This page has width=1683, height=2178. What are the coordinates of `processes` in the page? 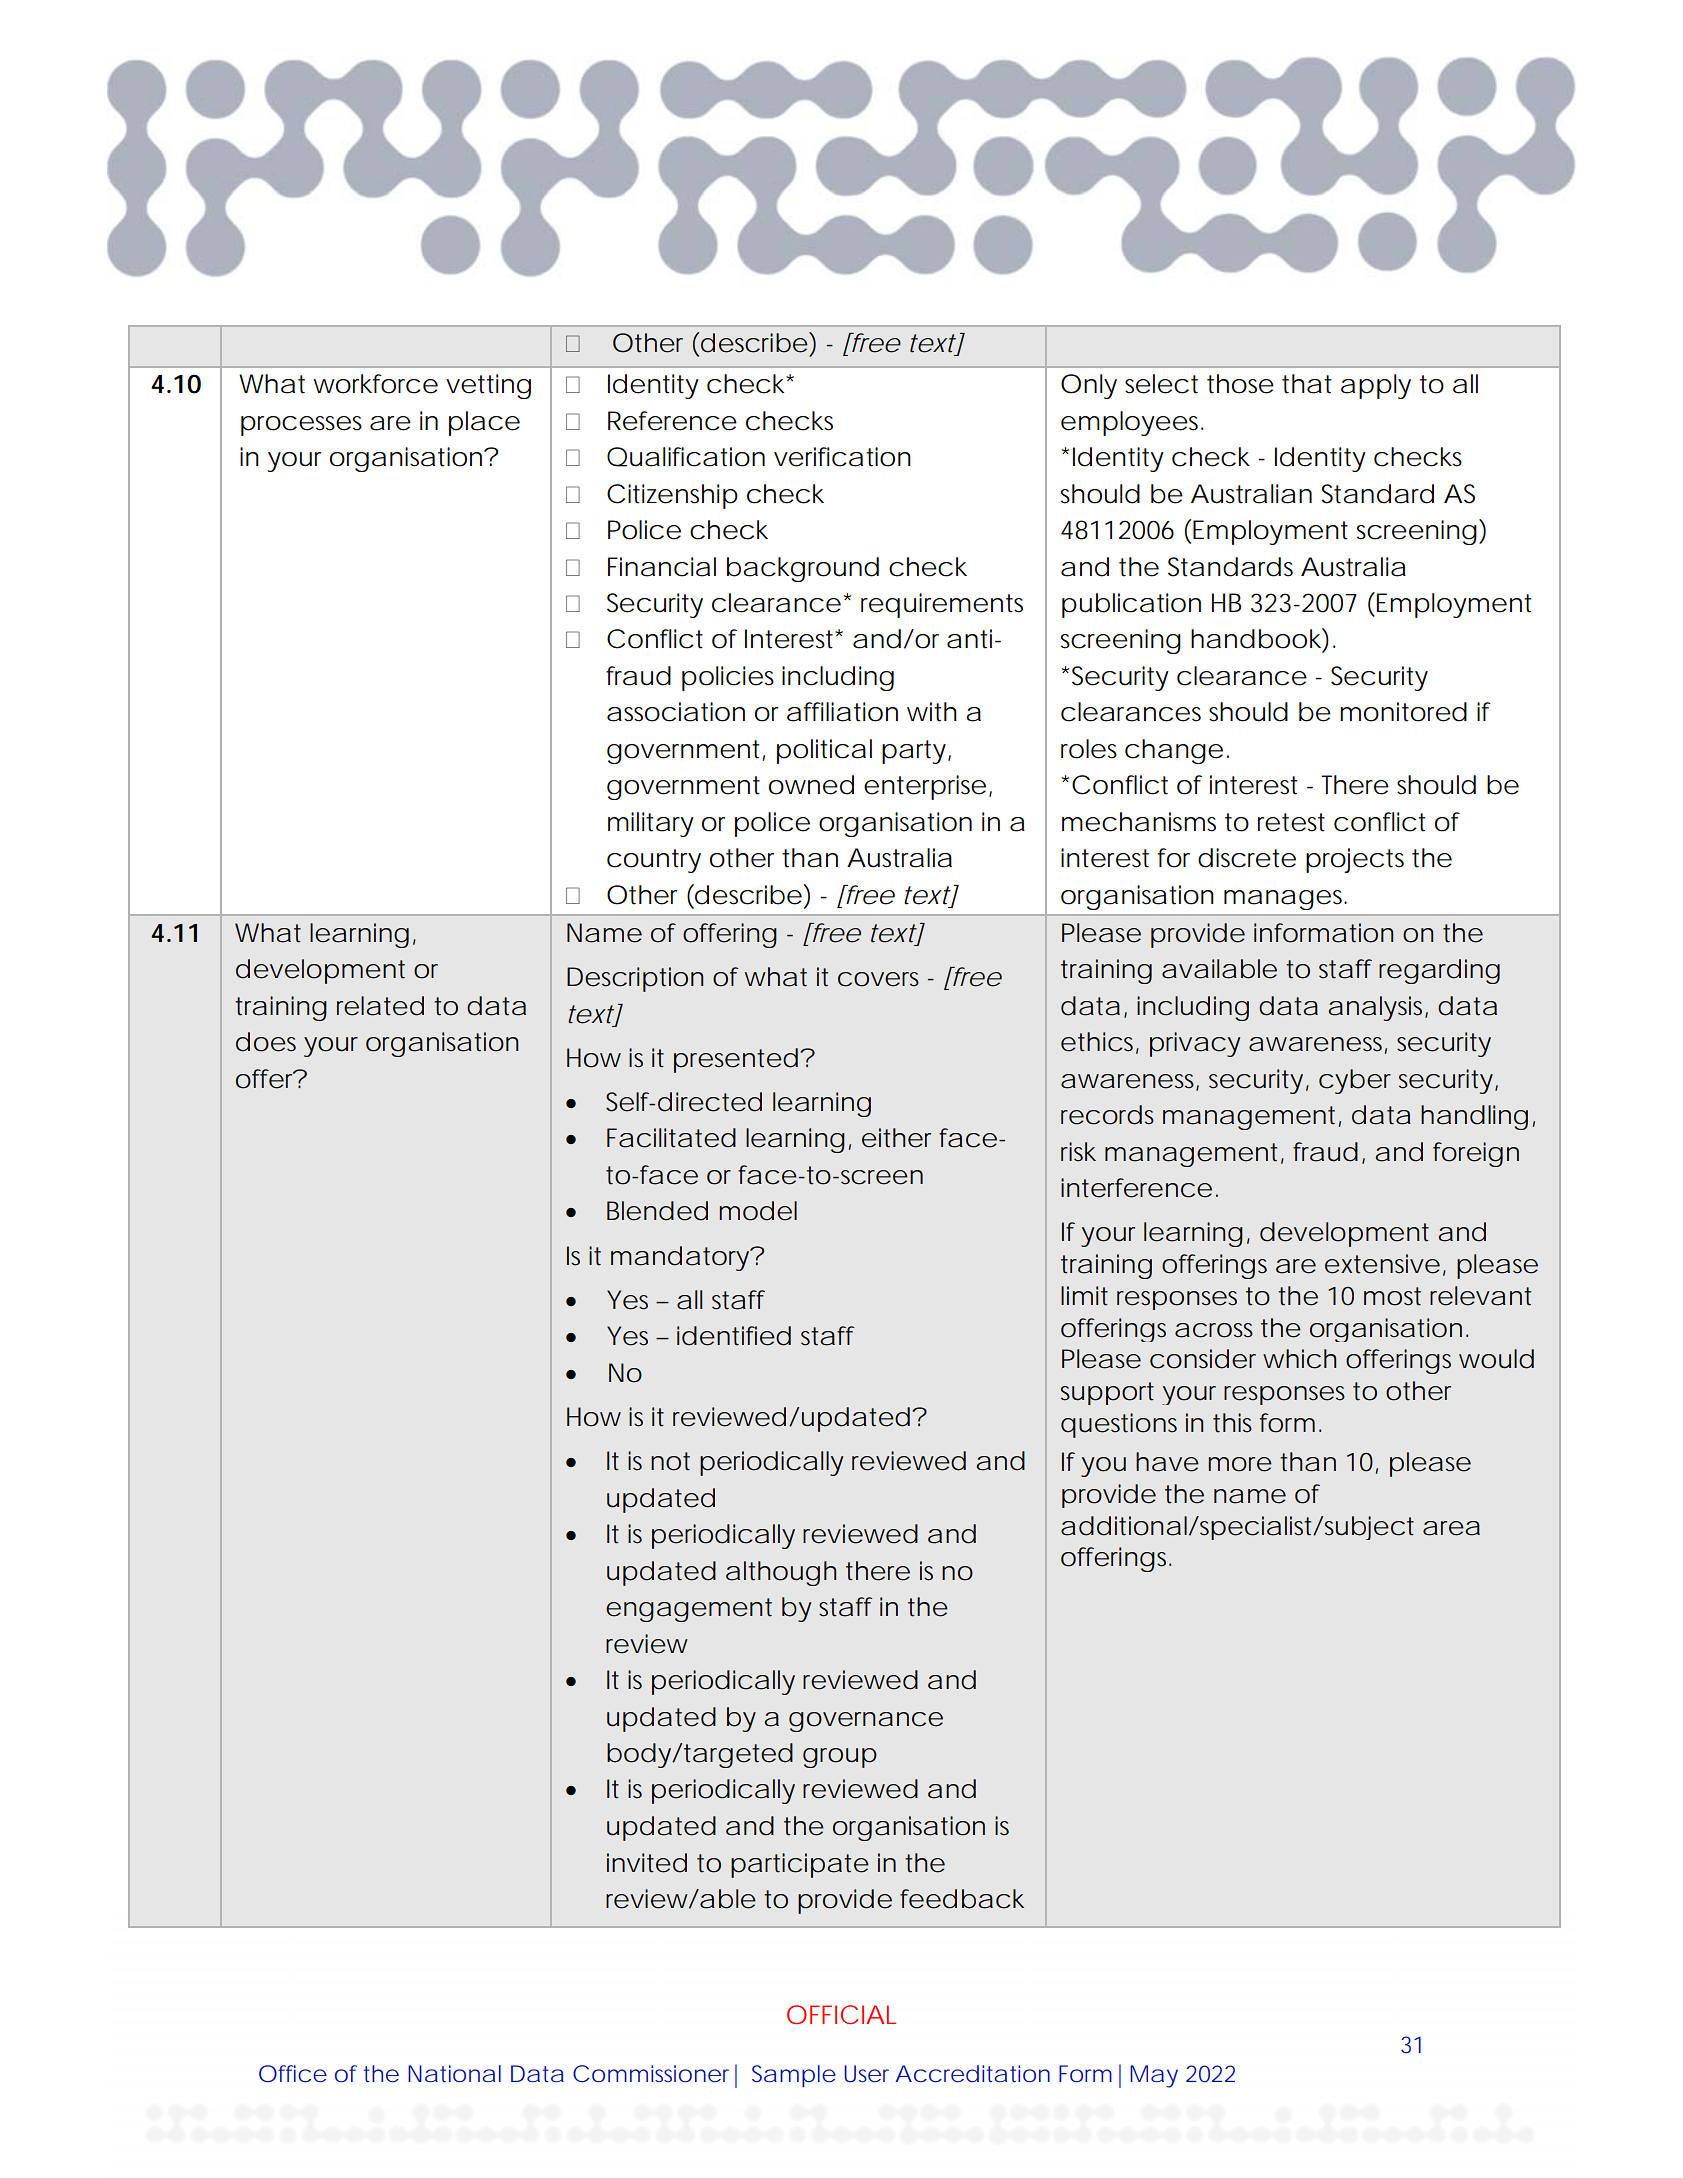 It's located at (301, 426).
